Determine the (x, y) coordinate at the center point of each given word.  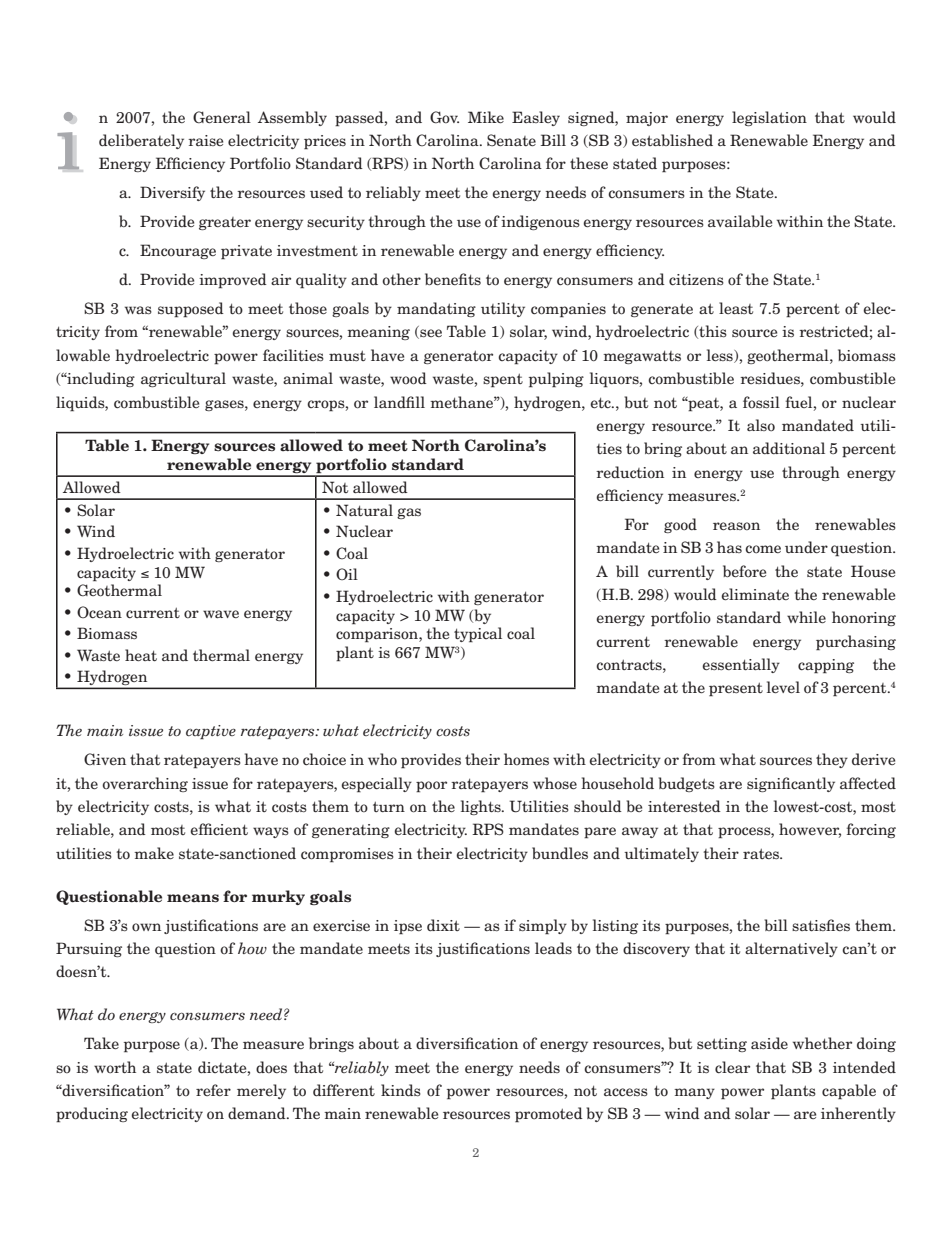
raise (205, 140)
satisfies (821, 925)
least (736, 308)
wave (221, 614)
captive (211, 732)
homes (526, 759)
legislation (769, 118)
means (193, 898)
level (783, 687)
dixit (443, 925)
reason (736, 526)
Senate (511, 140)
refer (213, 1090)
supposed (191, 310)
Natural (364, 510)
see (430, 334)
